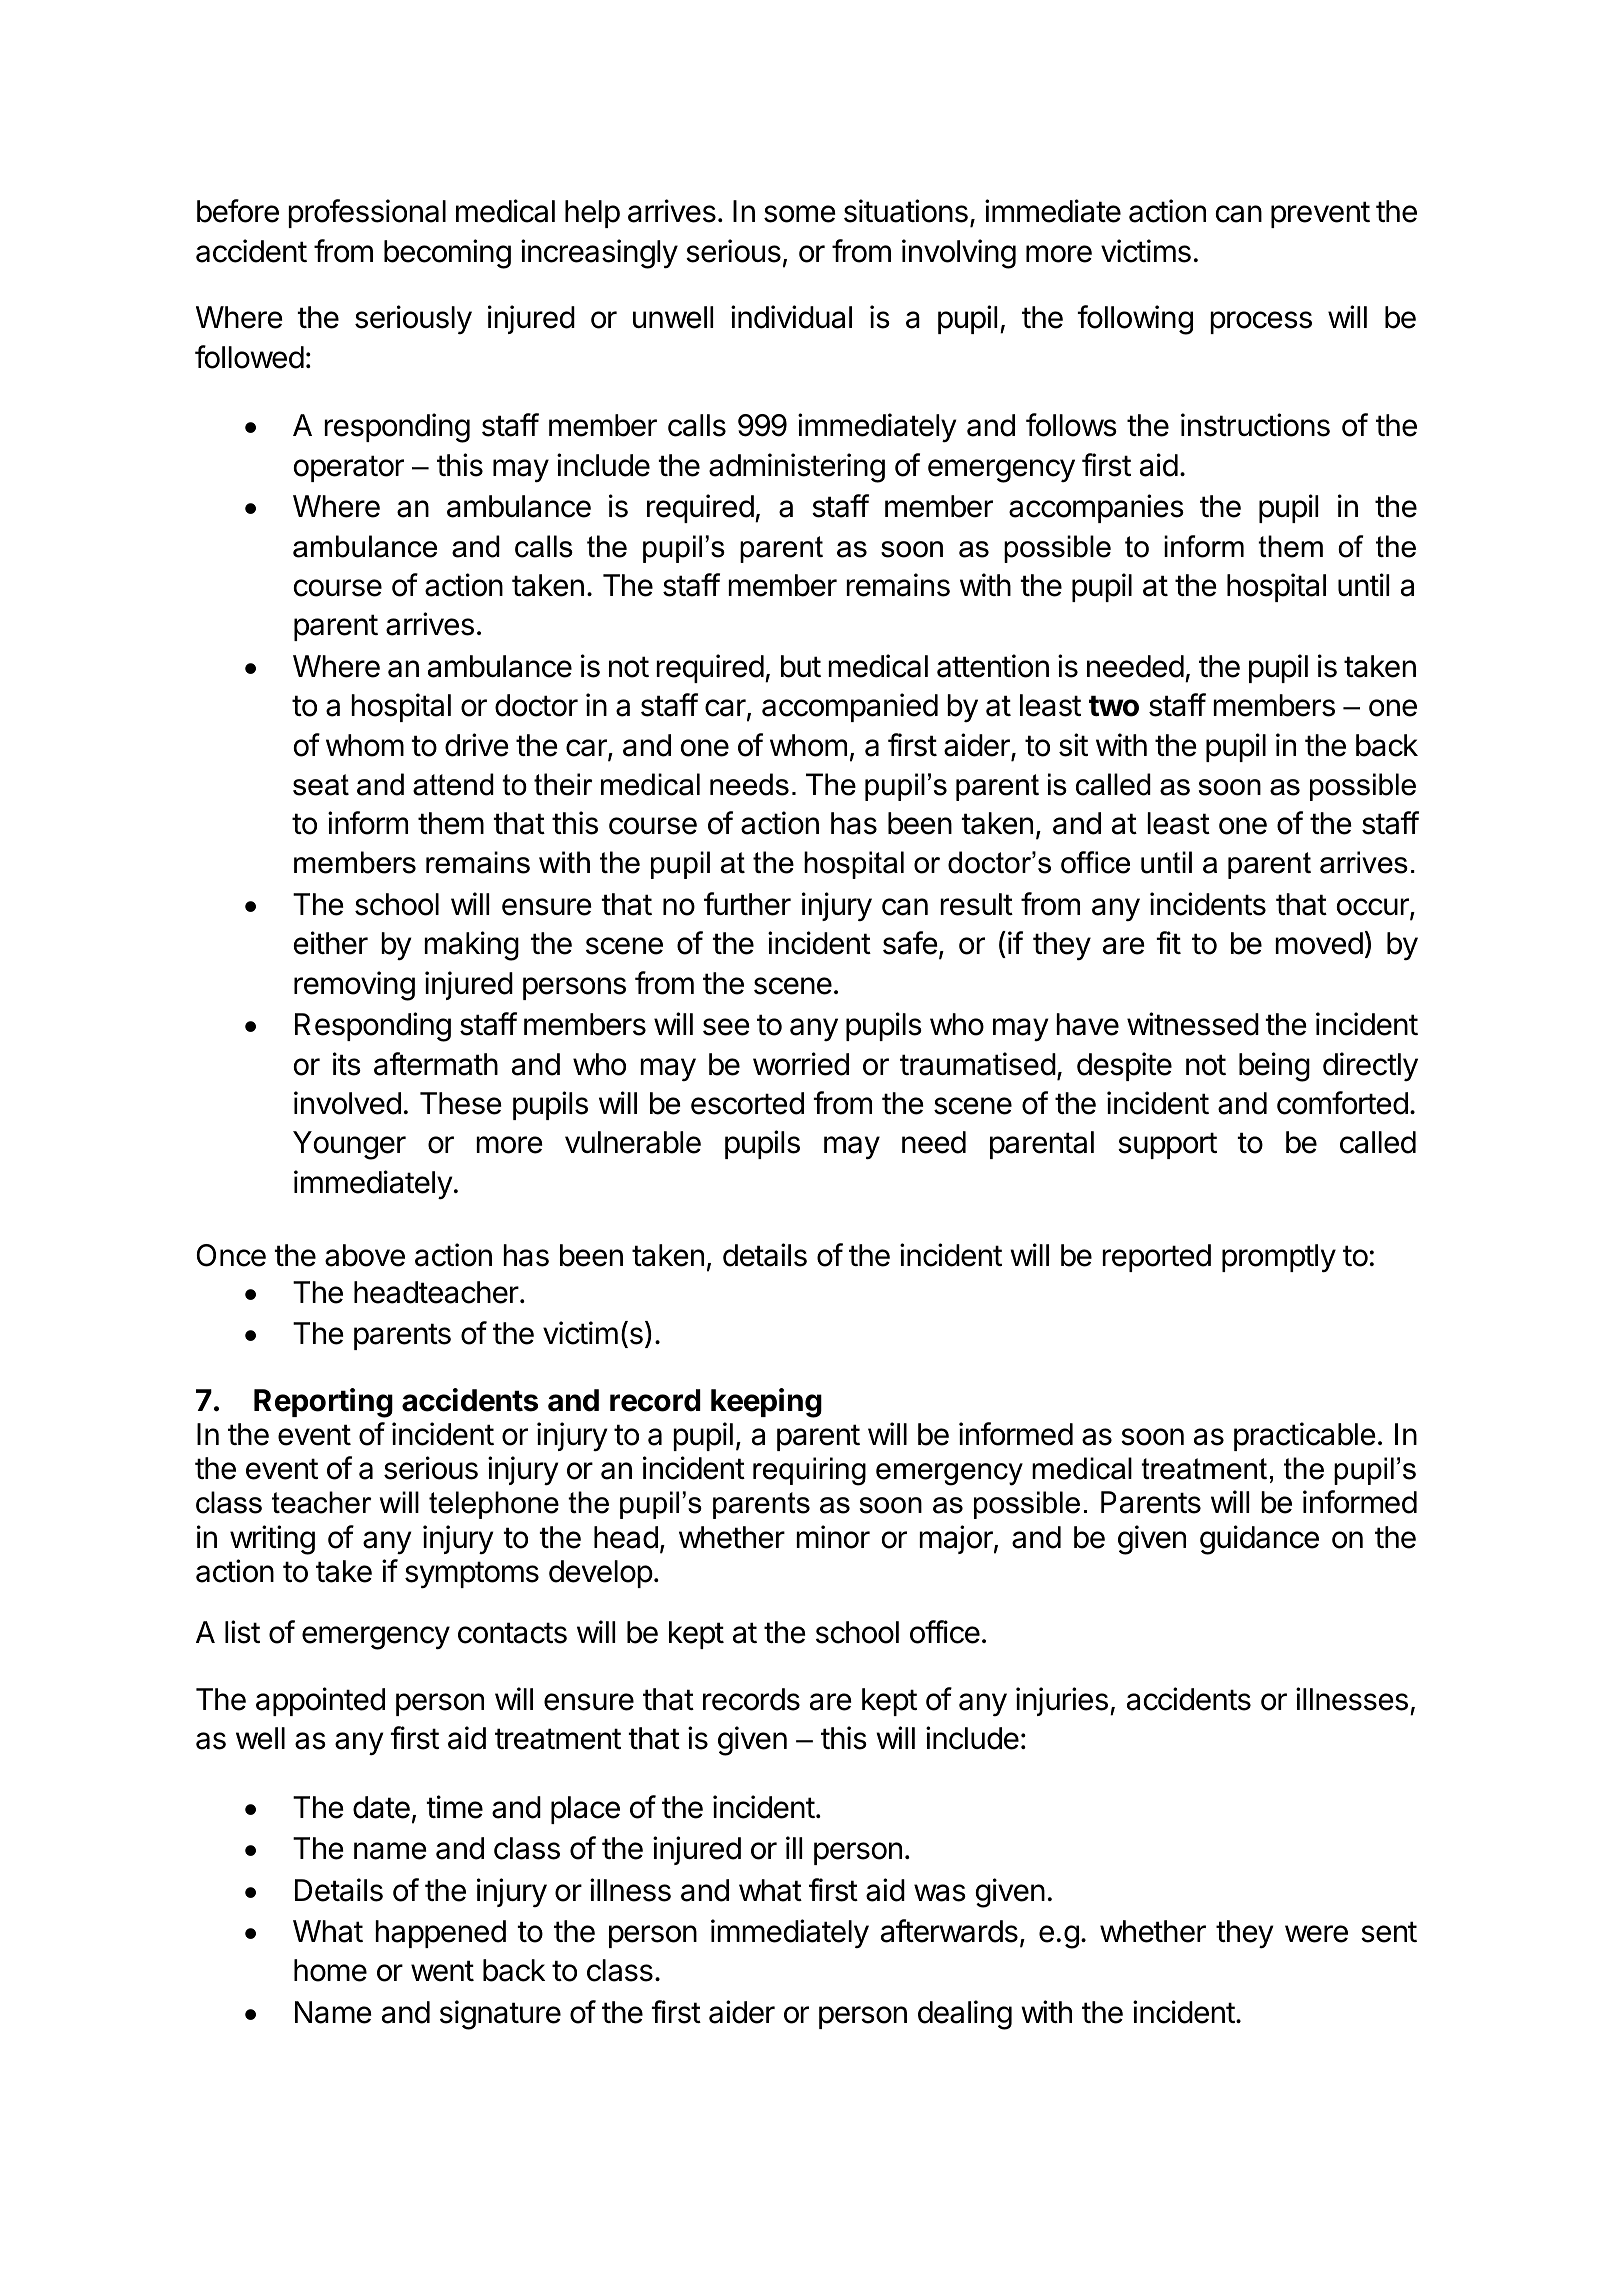 This image has width=1612, height=2280. I want to click on some, so click(800, 214).
